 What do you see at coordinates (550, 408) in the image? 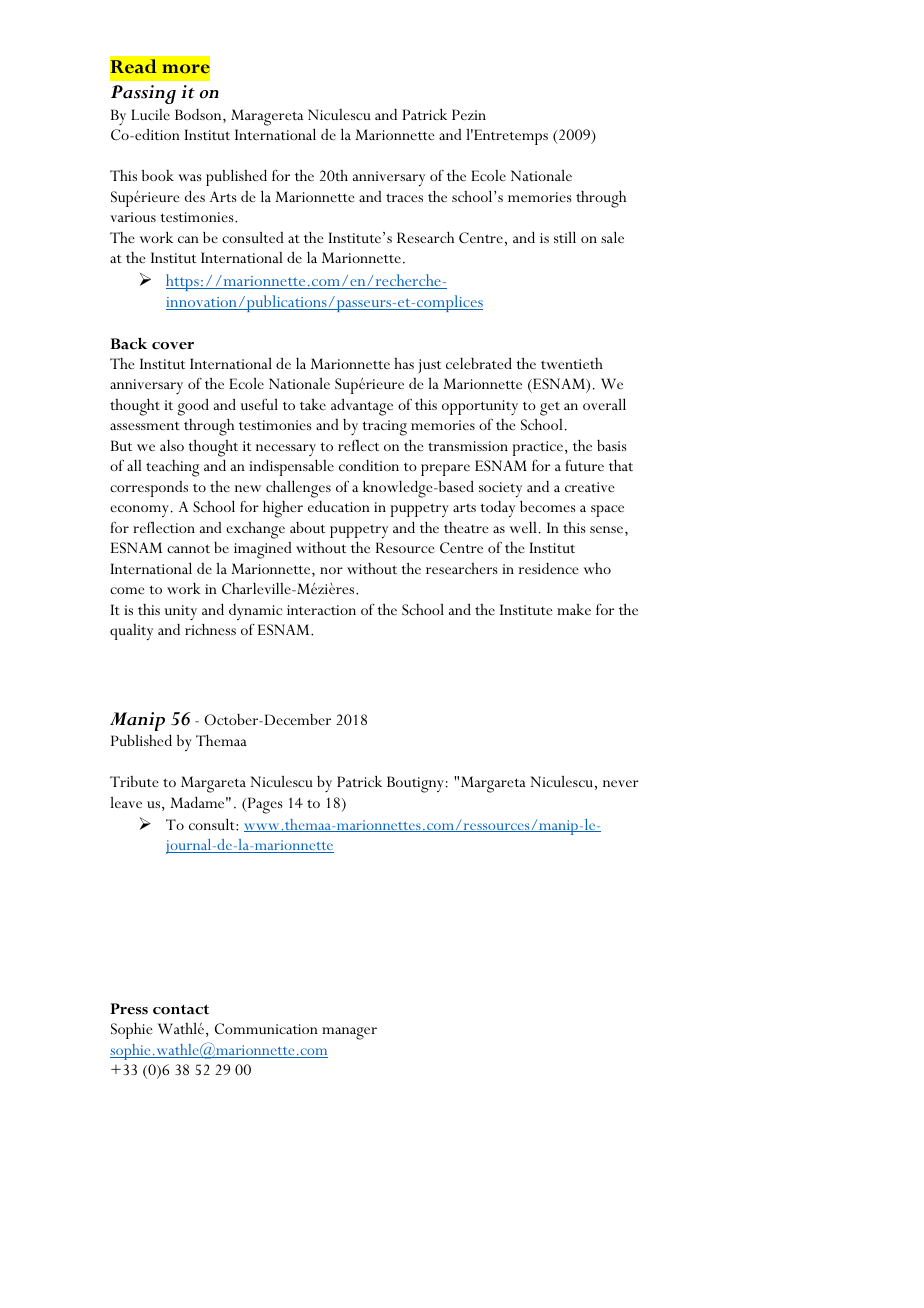
I see `get` at bounding box center [550, 408].
